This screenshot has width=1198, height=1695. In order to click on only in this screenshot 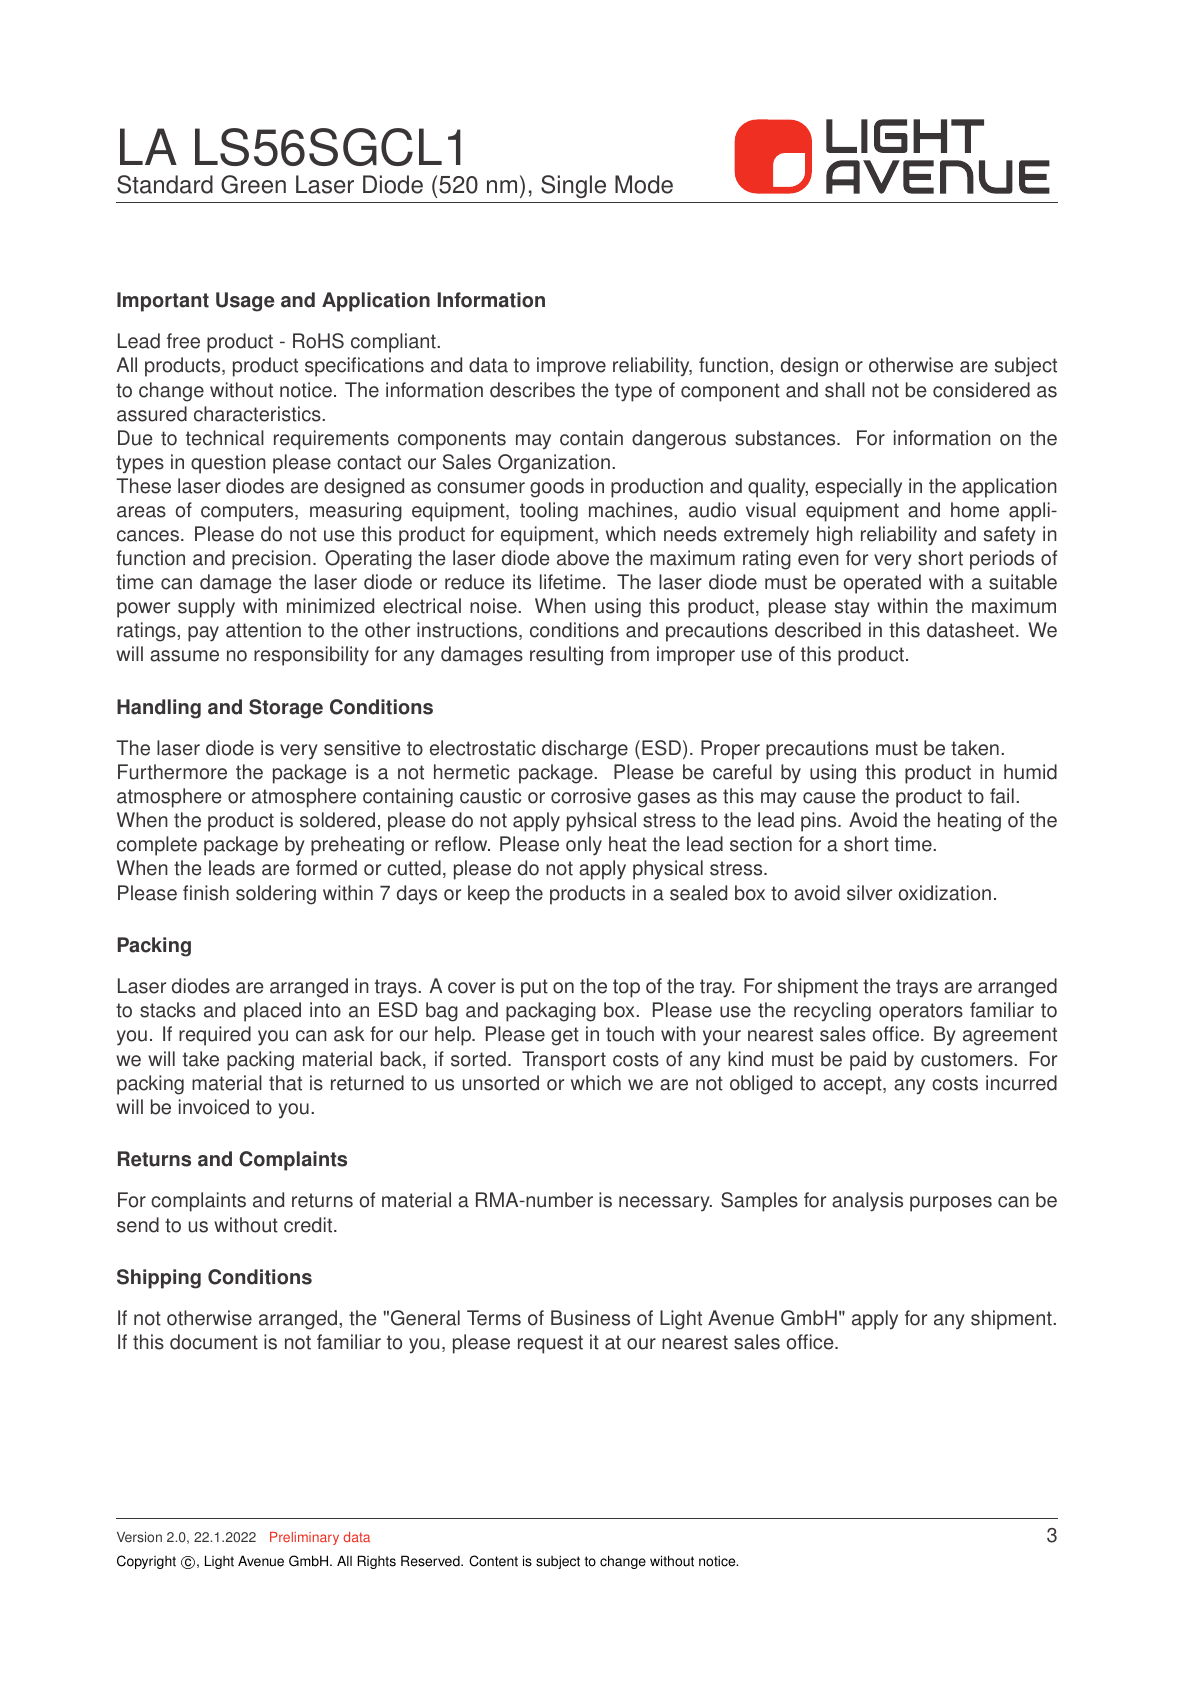, I will do `click(584, 846)`.
